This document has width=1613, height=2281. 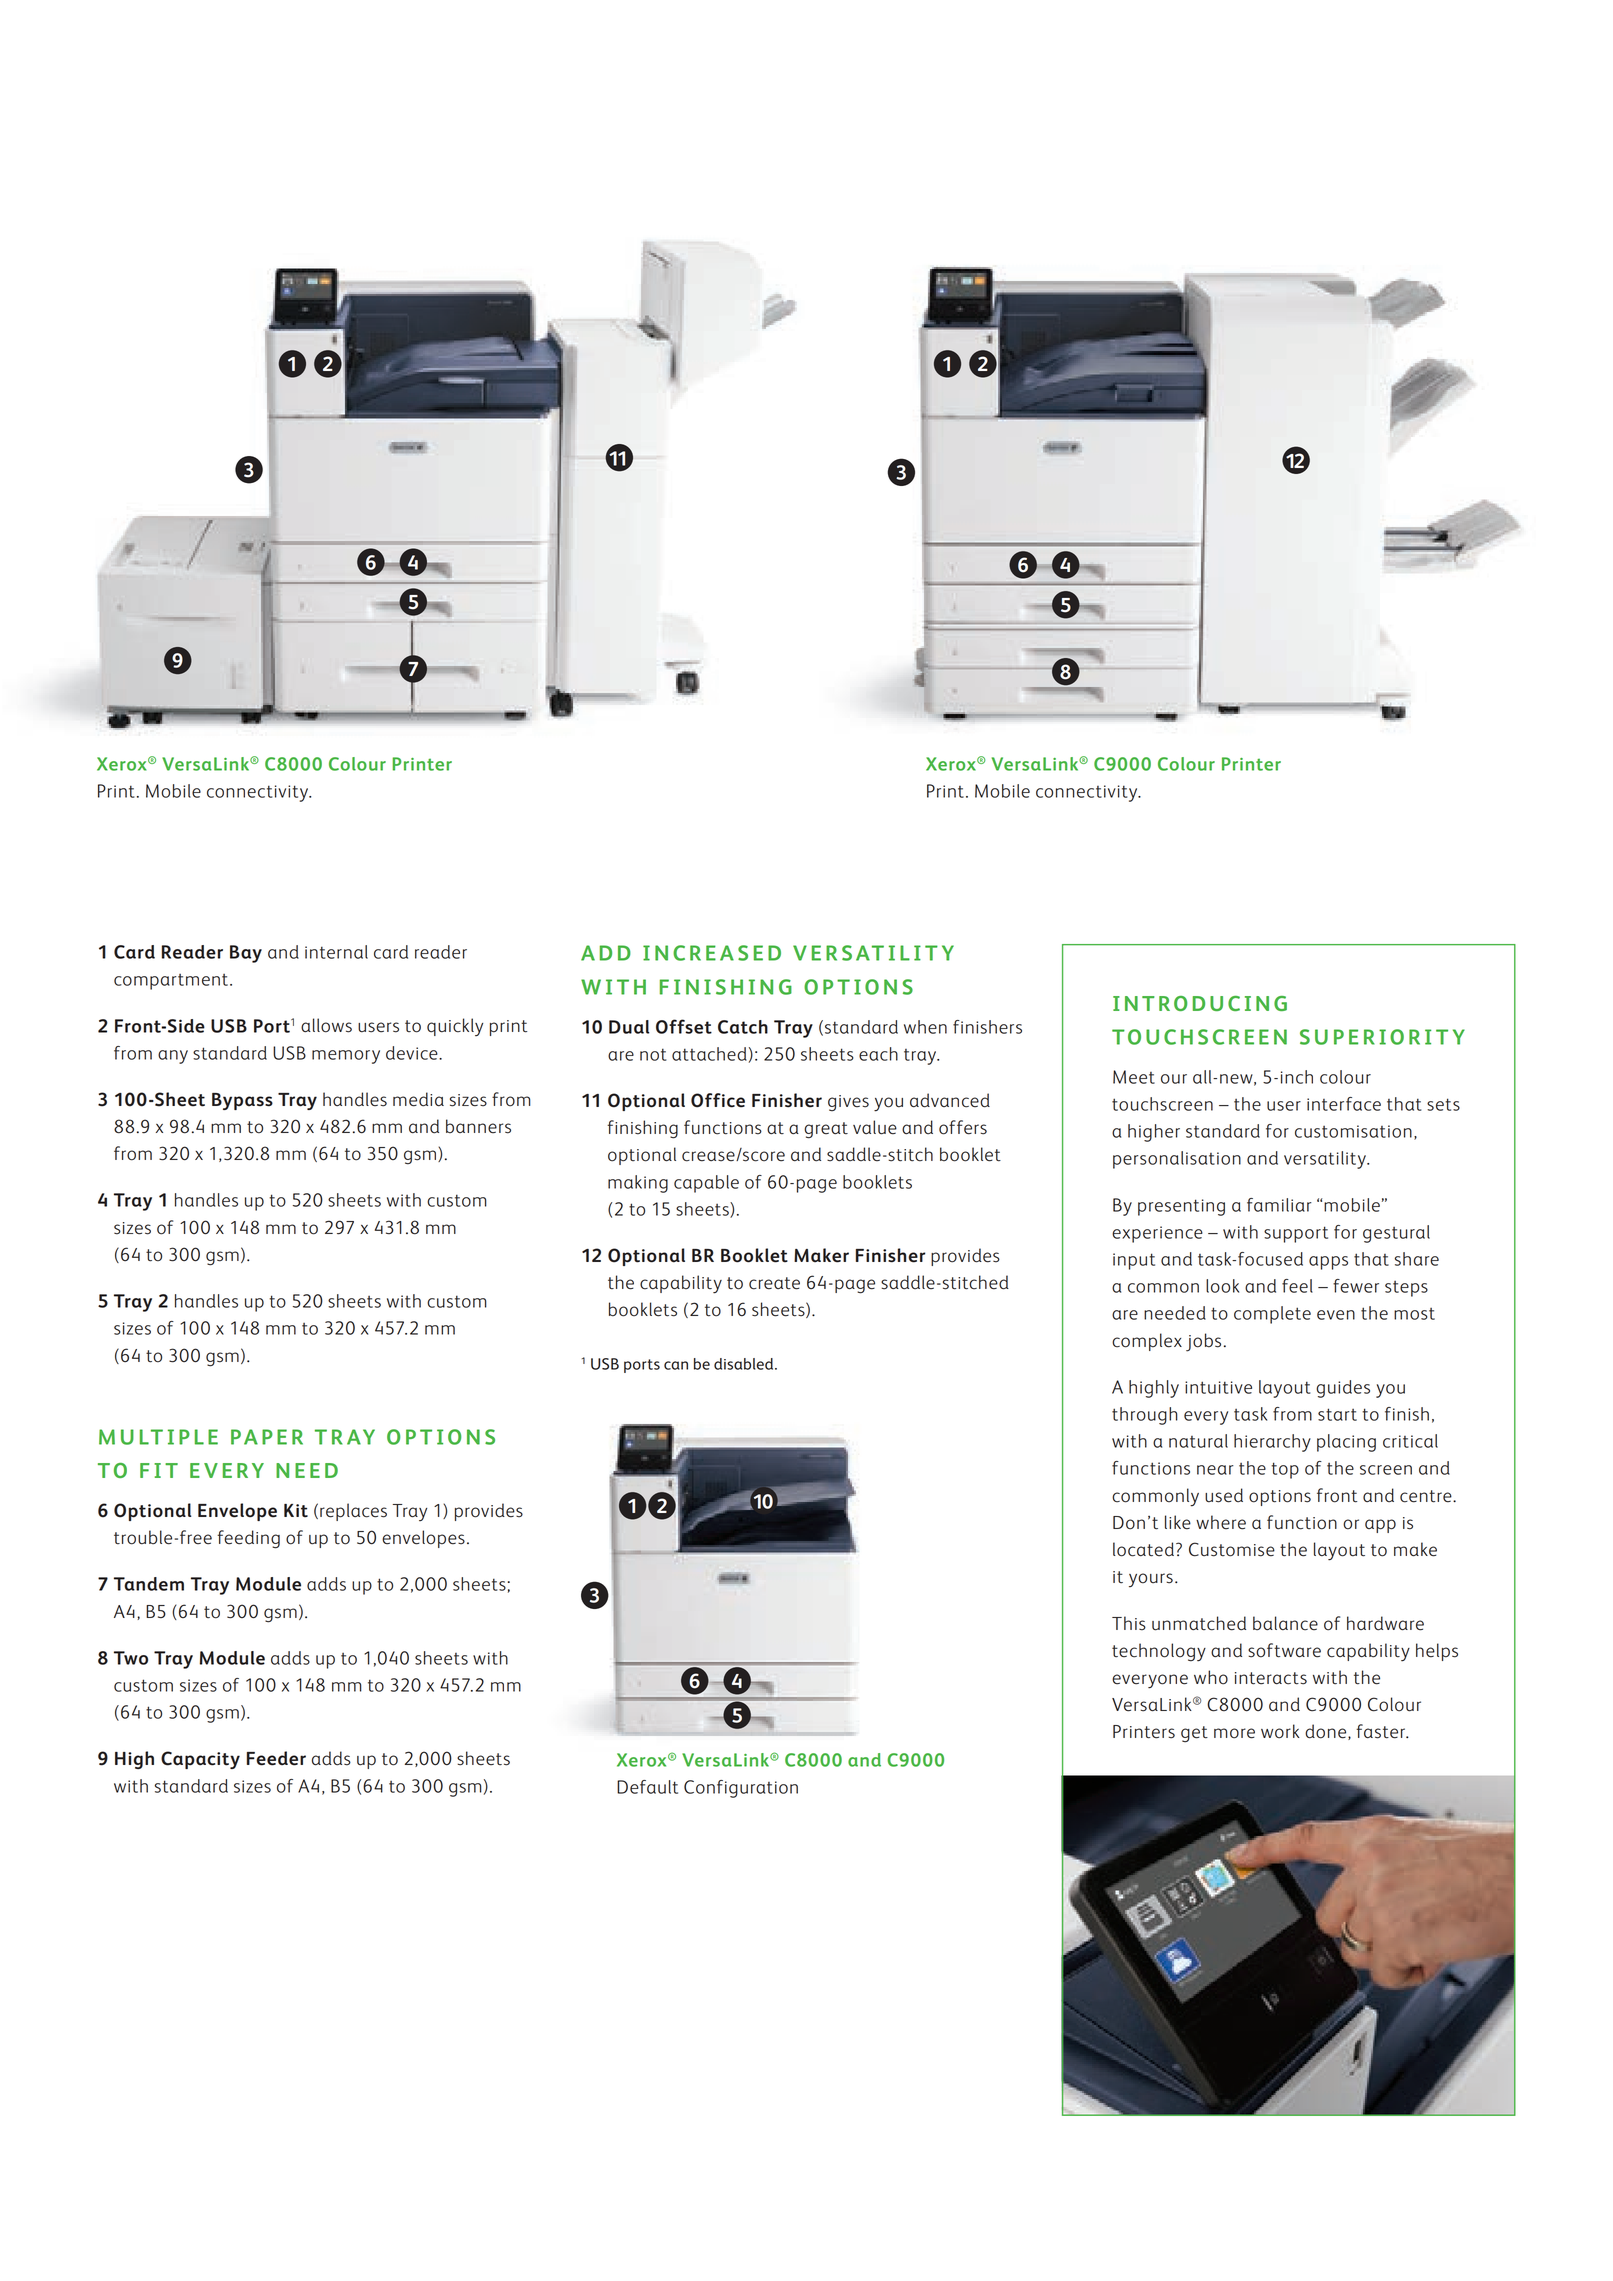 What do you see at coordinates (774, 1283) in the document?
I see `create` at bounding box center [774, 1283].
